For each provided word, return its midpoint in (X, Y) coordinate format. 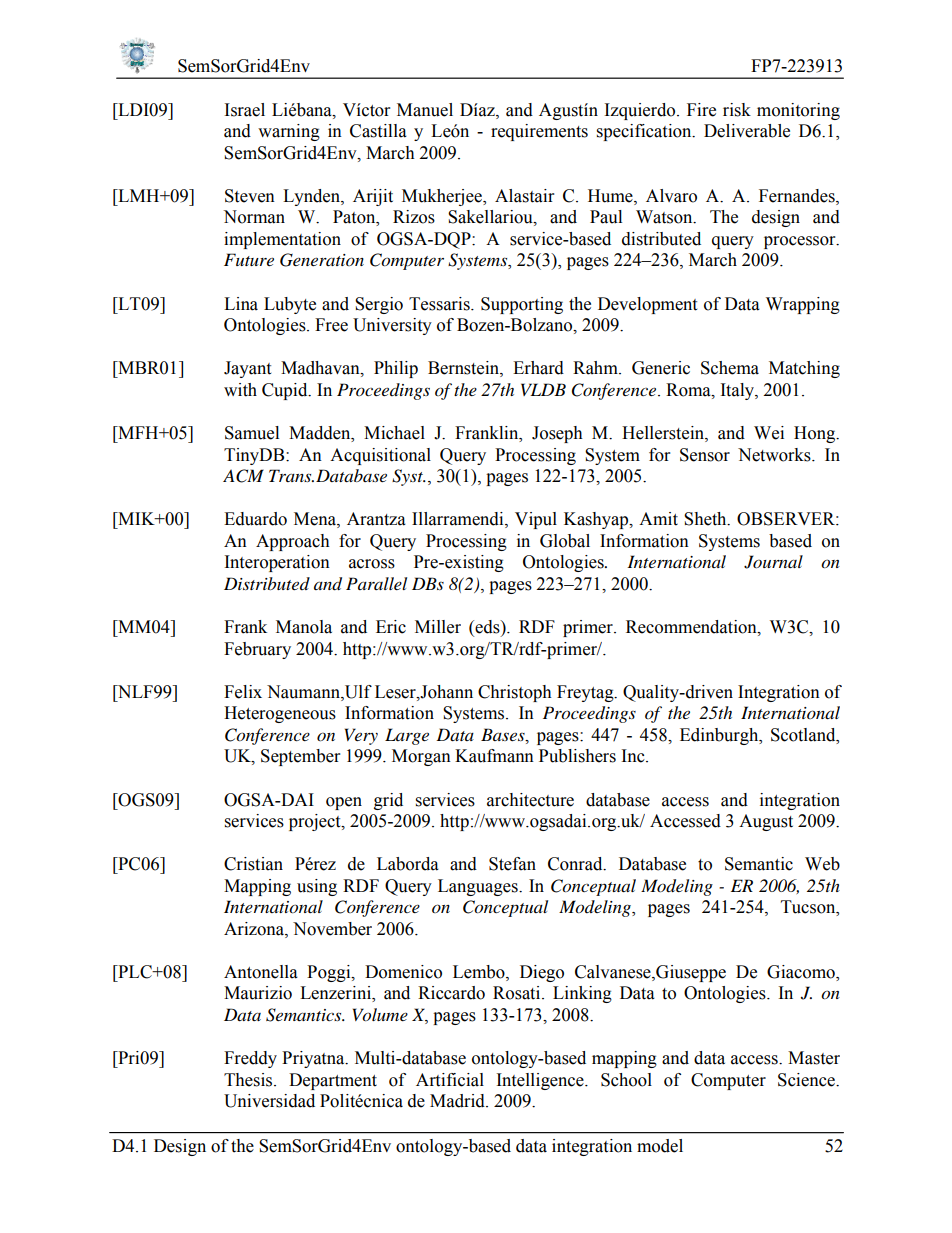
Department (333, 1081)
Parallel (376, 583)
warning (289, 132)
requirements (539, 132)
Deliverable (747, 131)
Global (565, 541)
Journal (773, 562)
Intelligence (541, 1081)
